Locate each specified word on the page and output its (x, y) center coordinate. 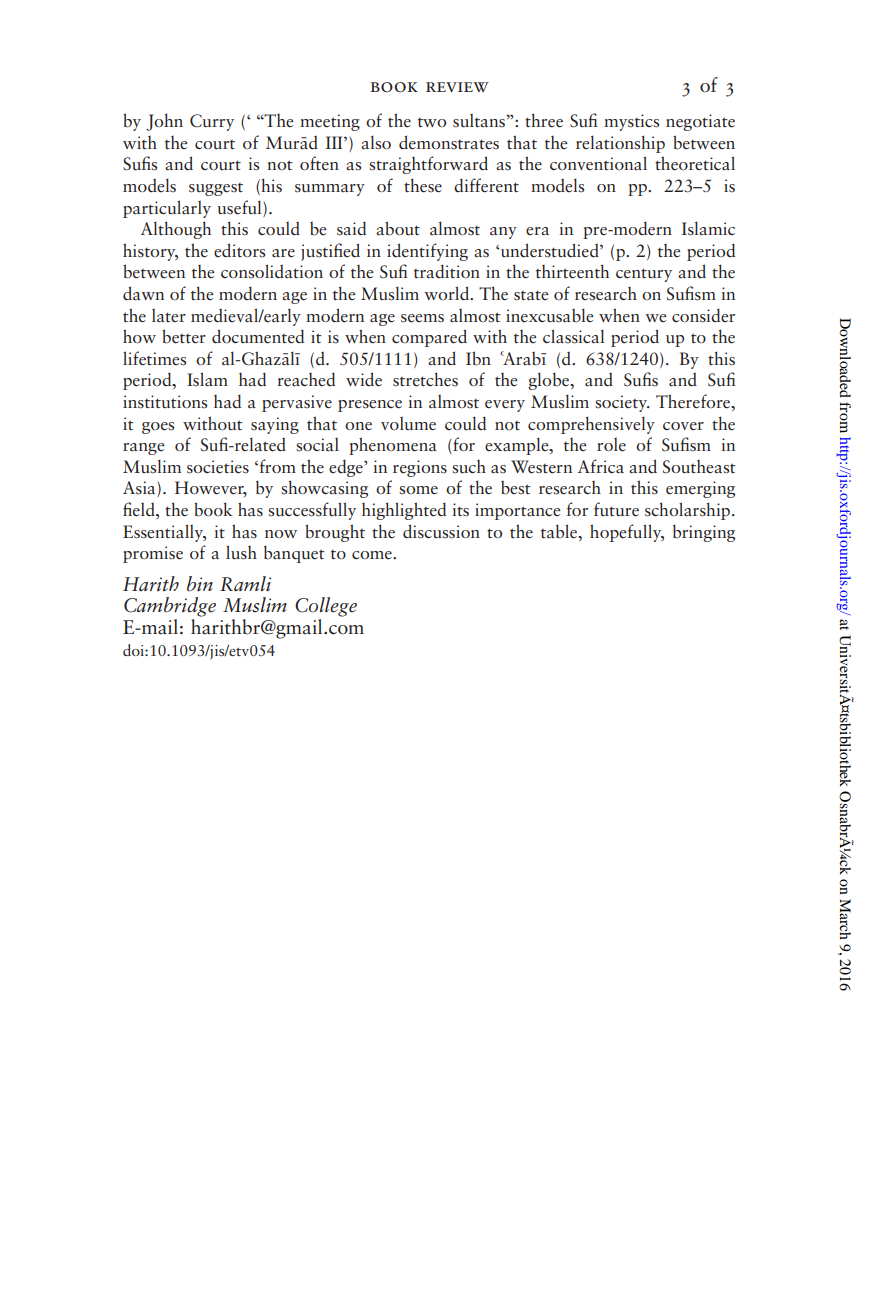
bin (200, 584)
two (432, 122)
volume (408, 424)
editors (239, 250)
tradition (447, 271)
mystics (631, 122)
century (644, 275)
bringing (704, 533)
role (611, 445)
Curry (212, 122)
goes (158, 428)
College (326, 607)
